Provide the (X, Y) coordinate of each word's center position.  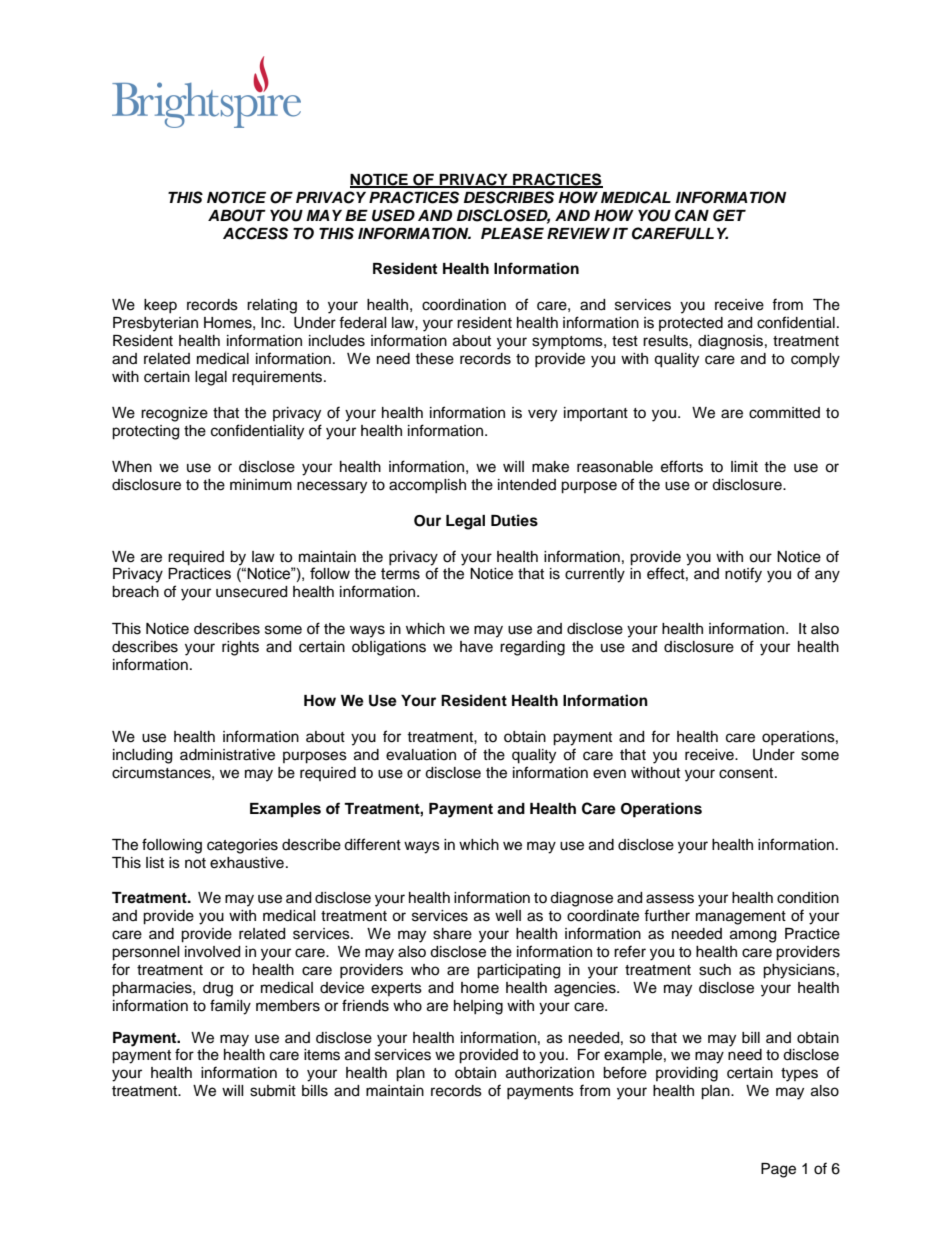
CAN (692, 215)
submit (273, 1091)
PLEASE (512, 233)
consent (747, 773)
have (476, 647)
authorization (550, 1073)
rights (240, 648)
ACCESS (255, 233)
